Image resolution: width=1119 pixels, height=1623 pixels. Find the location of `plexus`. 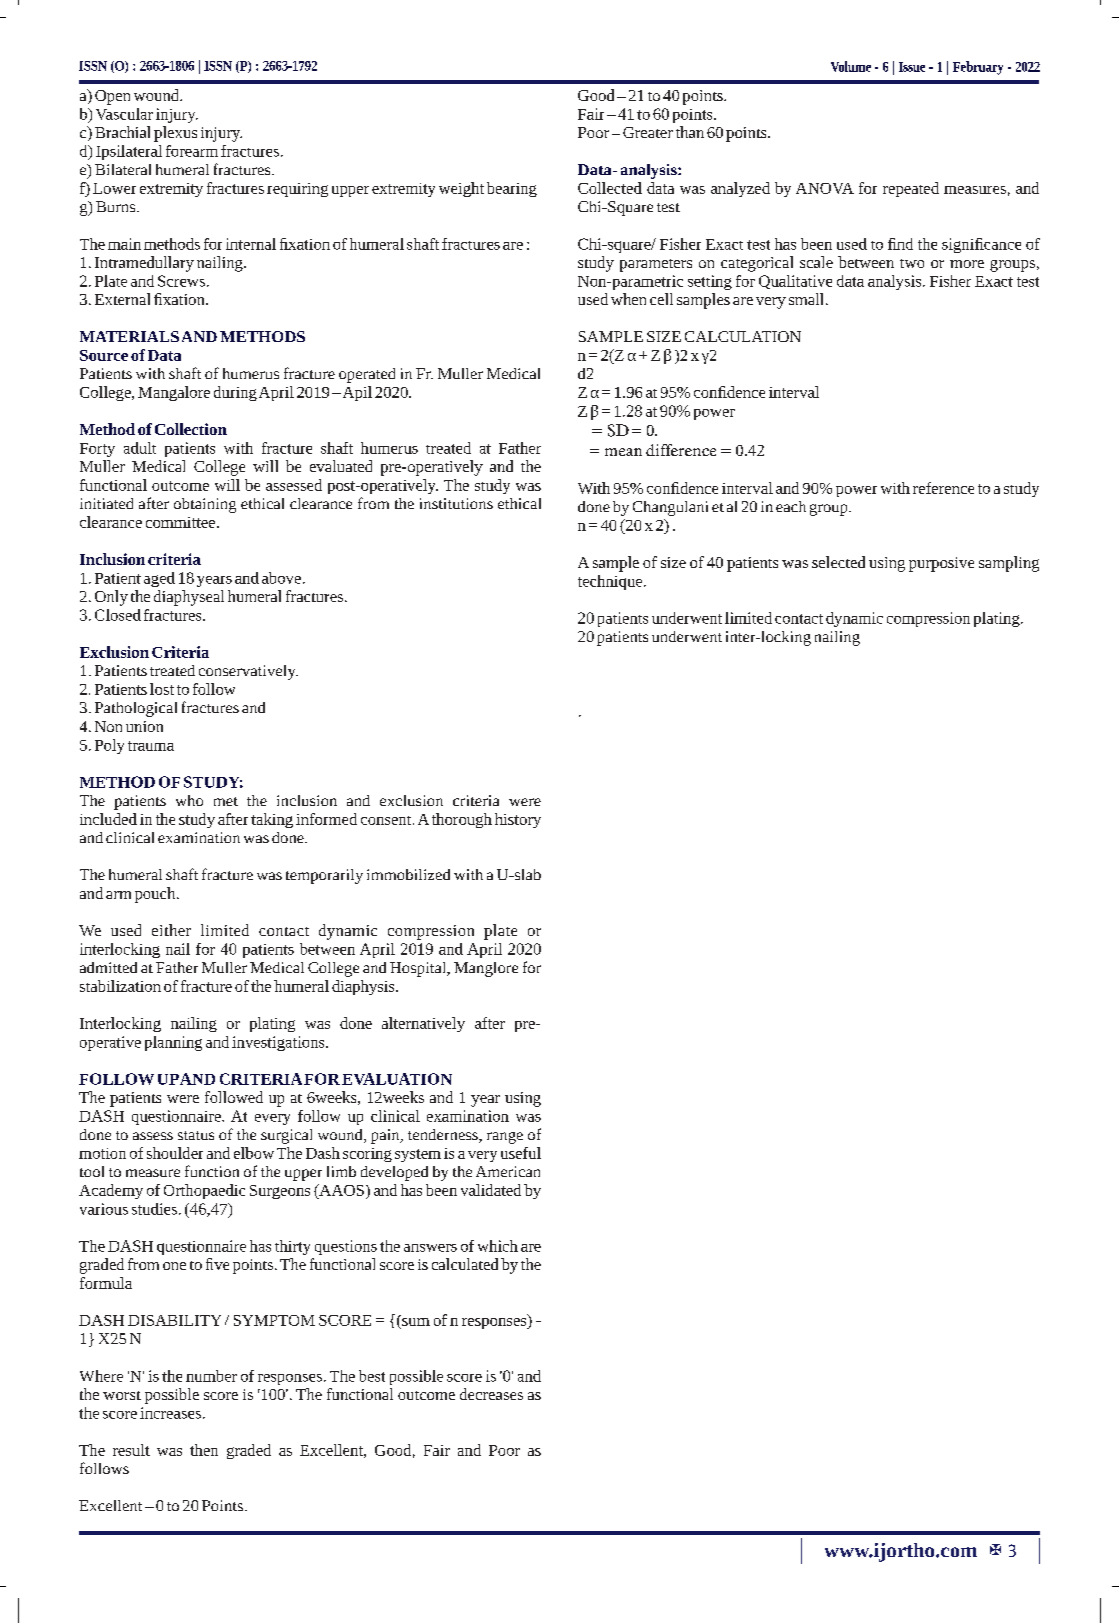

plexus is located at coordinates (175, 134).
